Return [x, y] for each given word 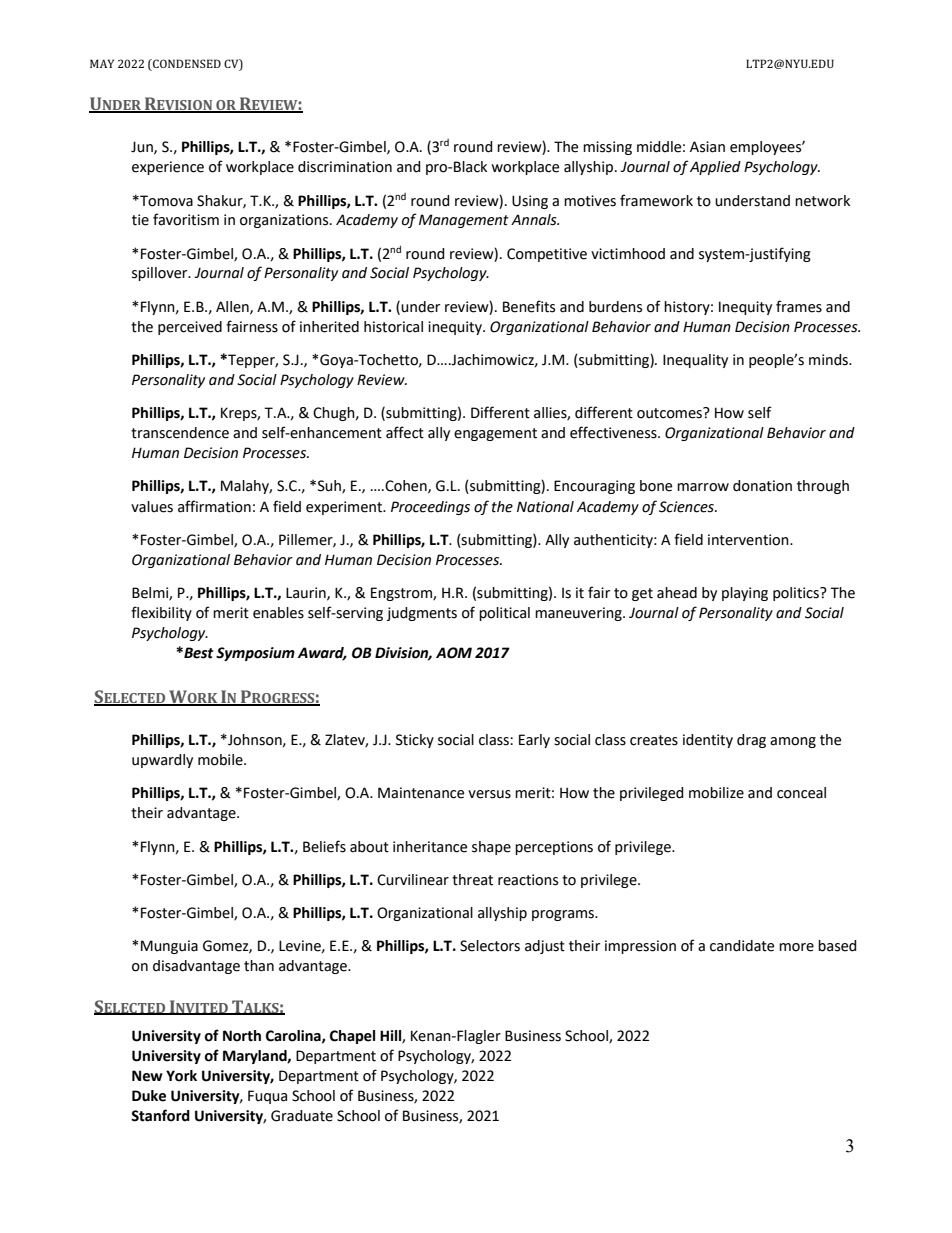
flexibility [161, 613]
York [181, 1076]
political [504, 614]
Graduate [302, 1116]
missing [607, 148]
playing [745, 594]
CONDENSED [186, 65]
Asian [707, 147]
